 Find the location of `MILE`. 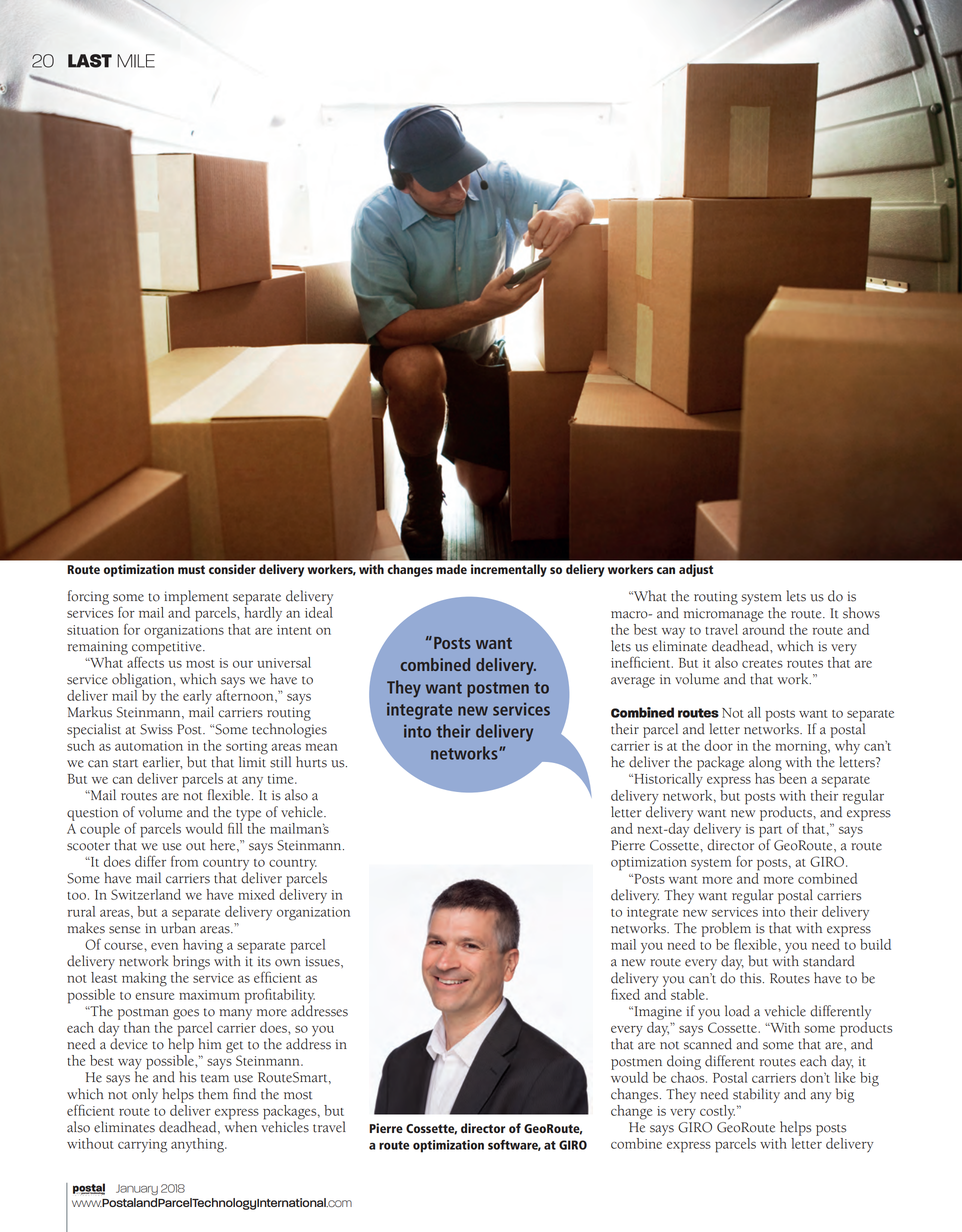

MILE is located at coordinates (136, 61).
